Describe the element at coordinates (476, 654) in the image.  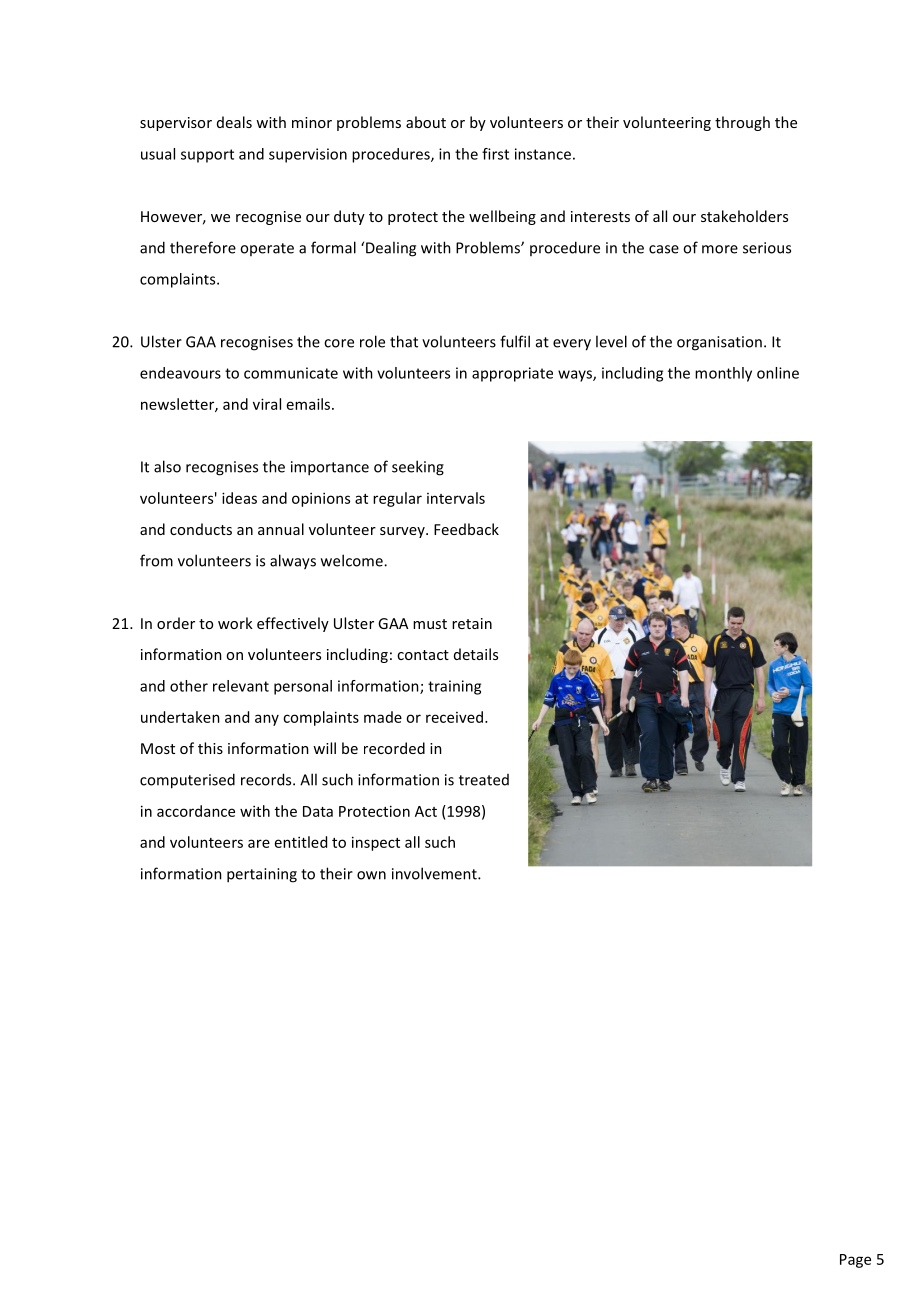
I see `details` at that location.
